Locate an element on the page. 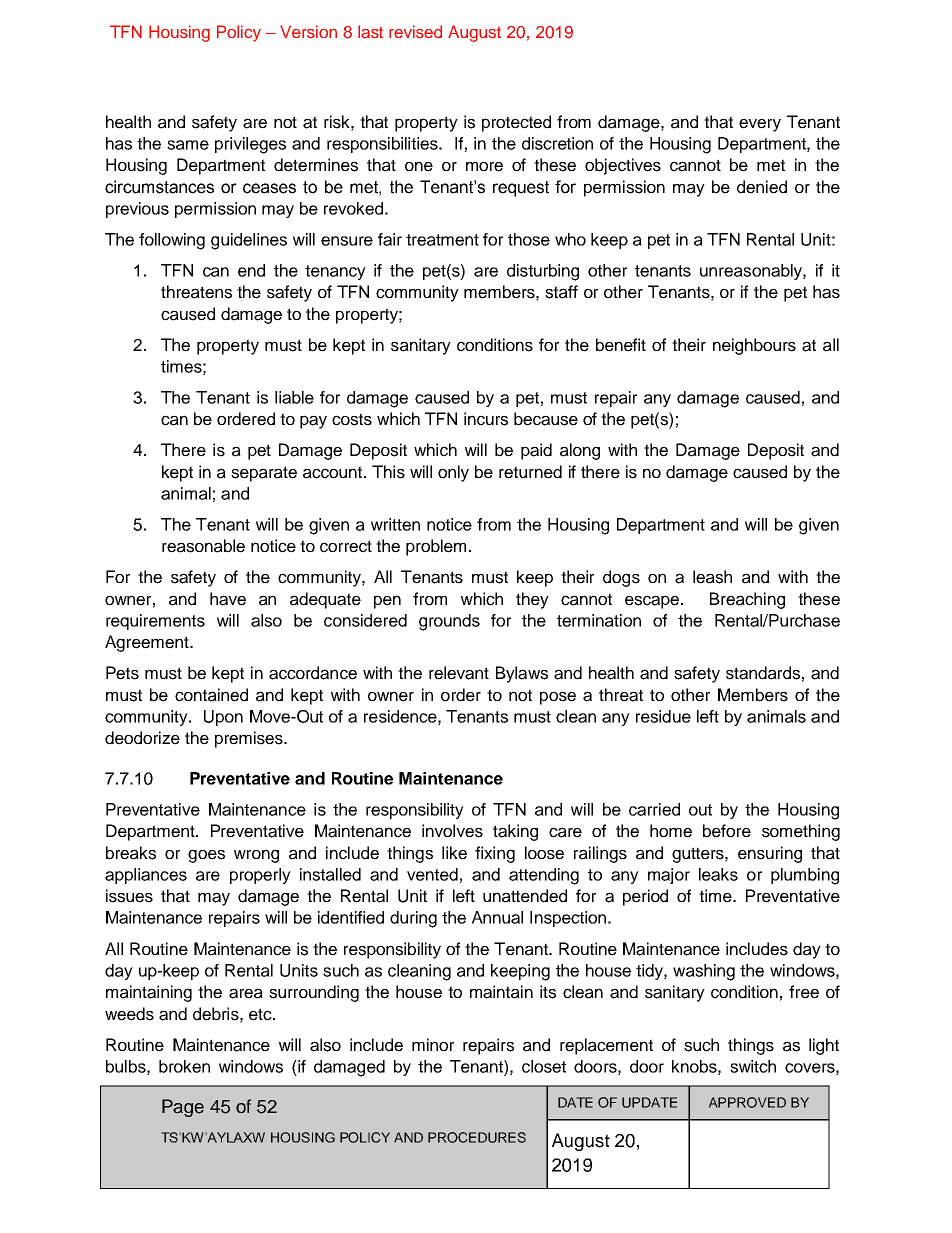 The width and height of the document is (952, 1233). Page is located at coordinates (183, 1108).
